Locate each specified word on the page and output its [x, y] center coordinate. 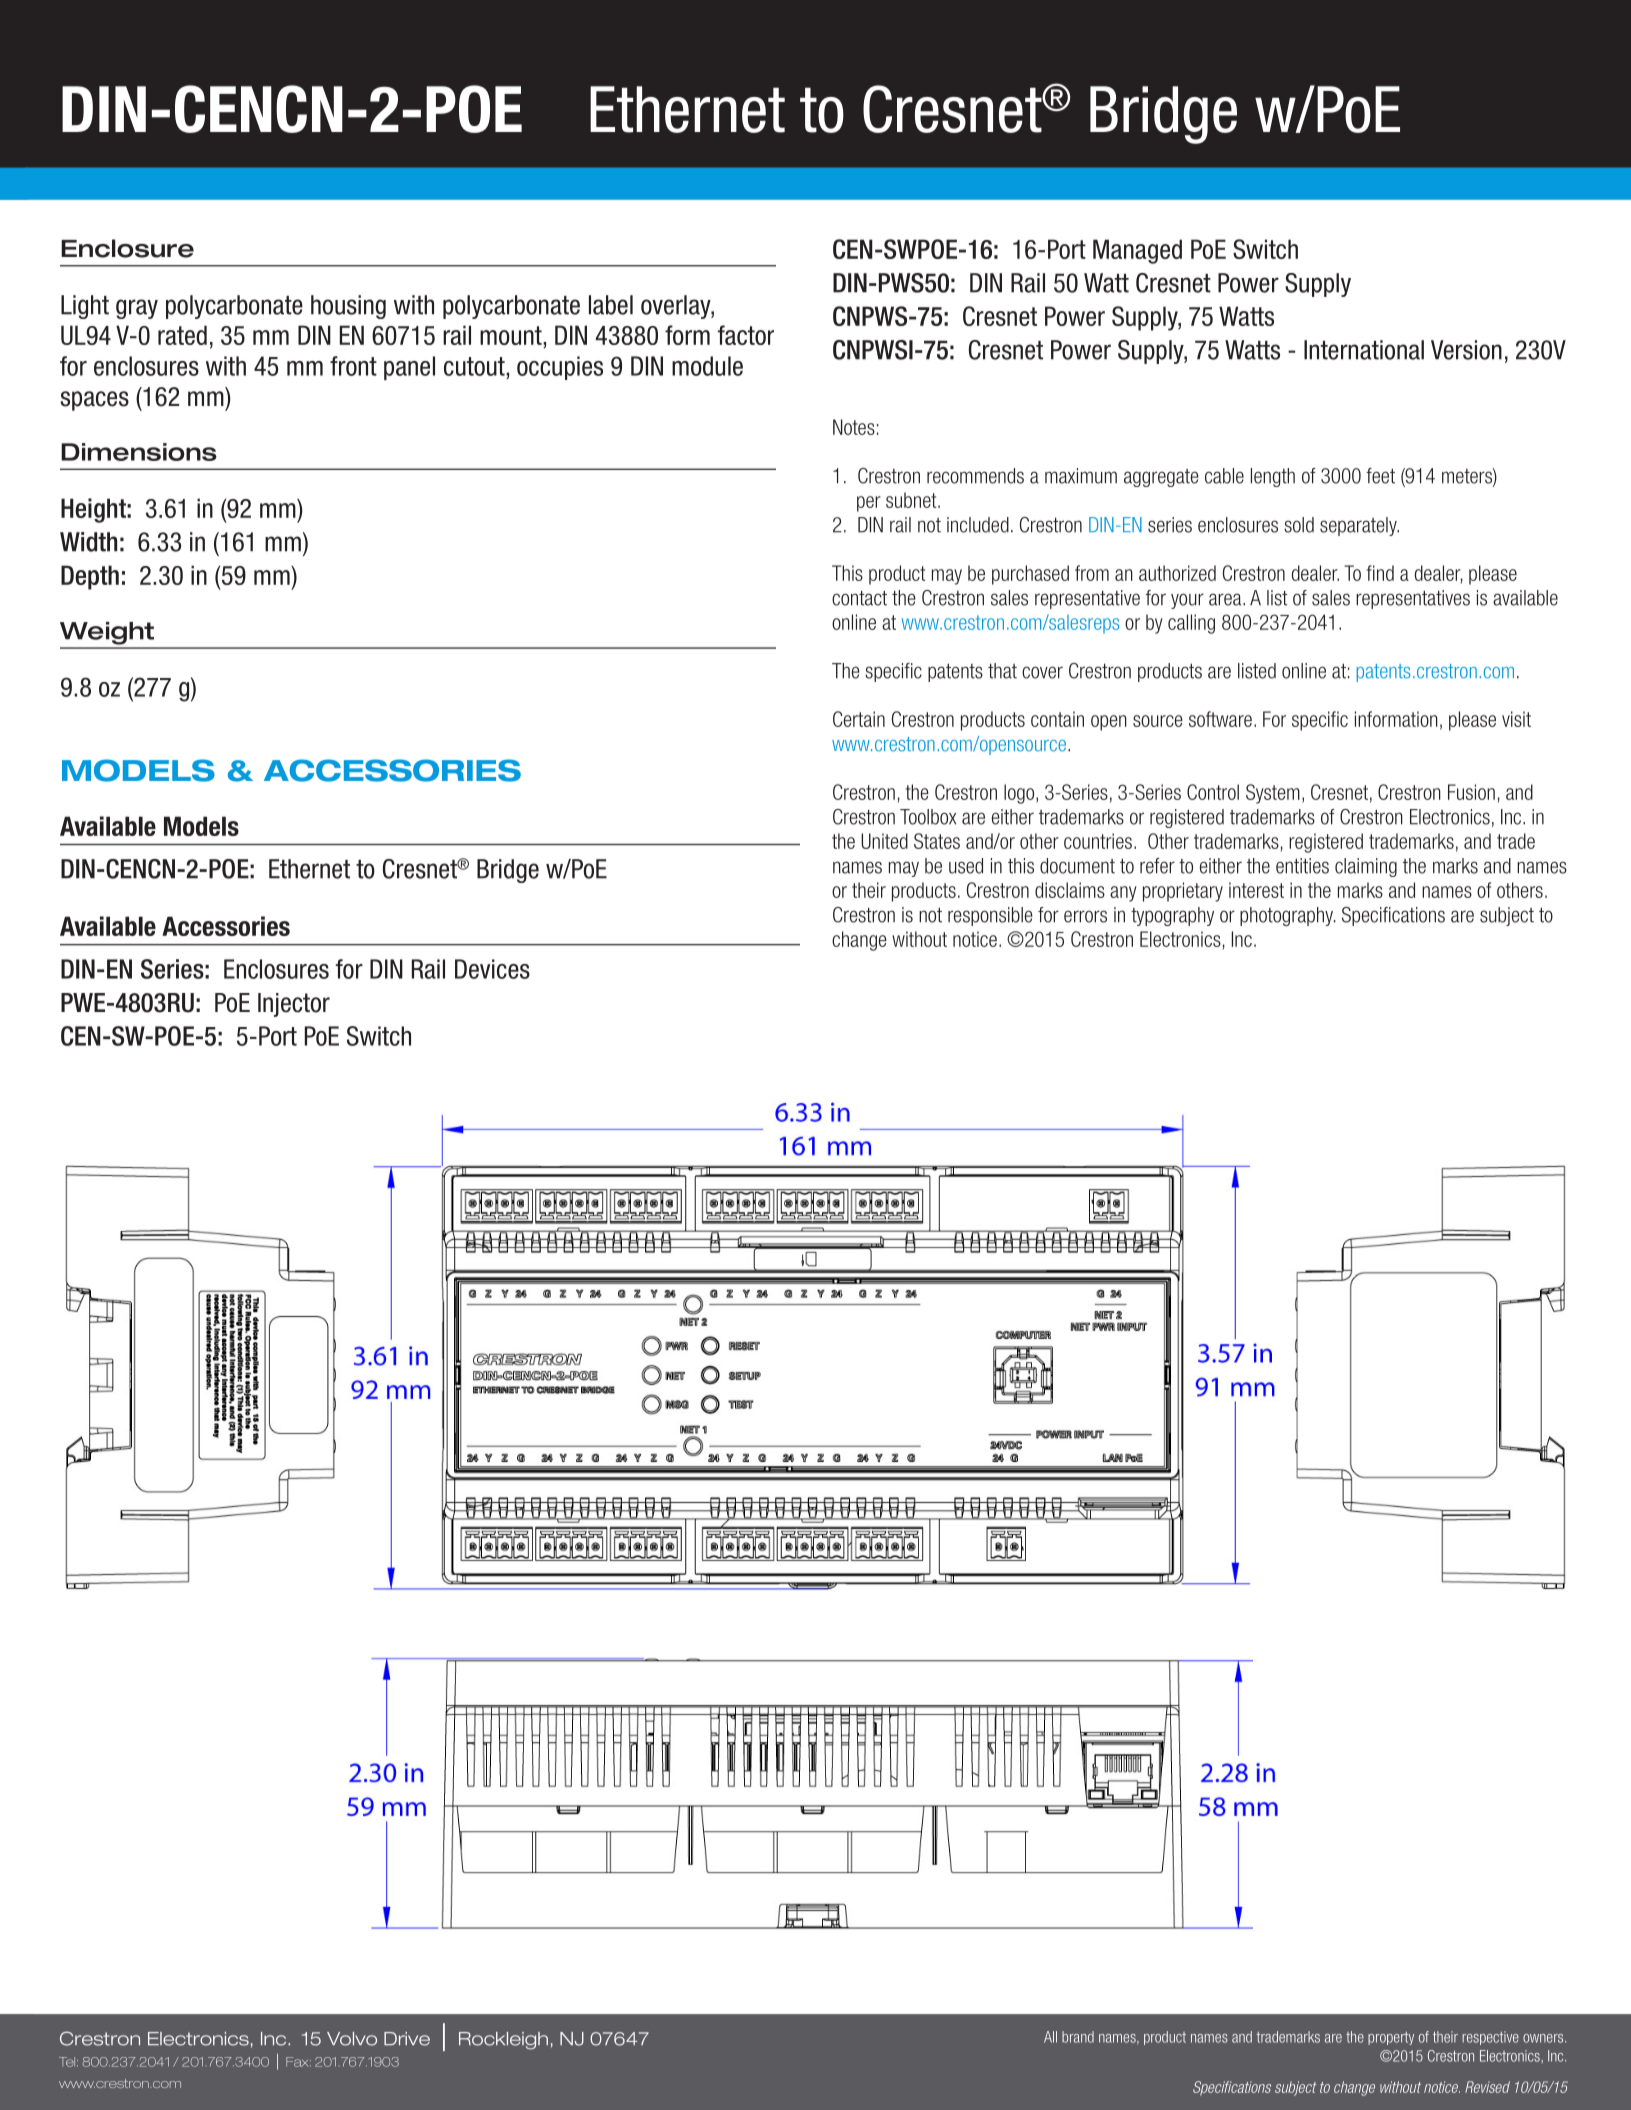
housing [348, 307]
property [1391, 2038]
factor [746, 335]
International [1364, 350]
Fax [298, 2062]
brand [1078, 2037]
